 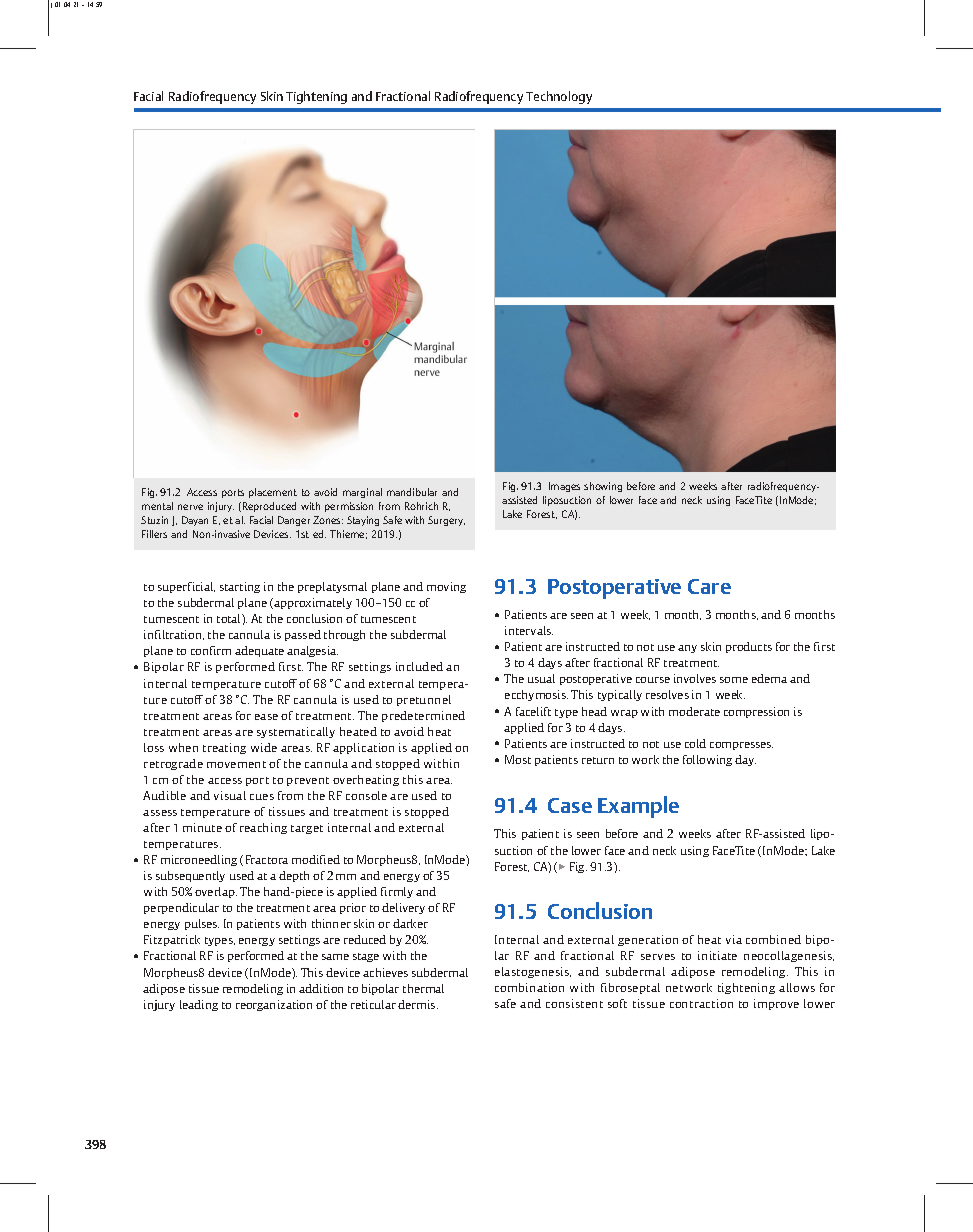 What do you see at coordinates (273, 493) in the page?
I see `placement` at bounding box center [273, 493].
